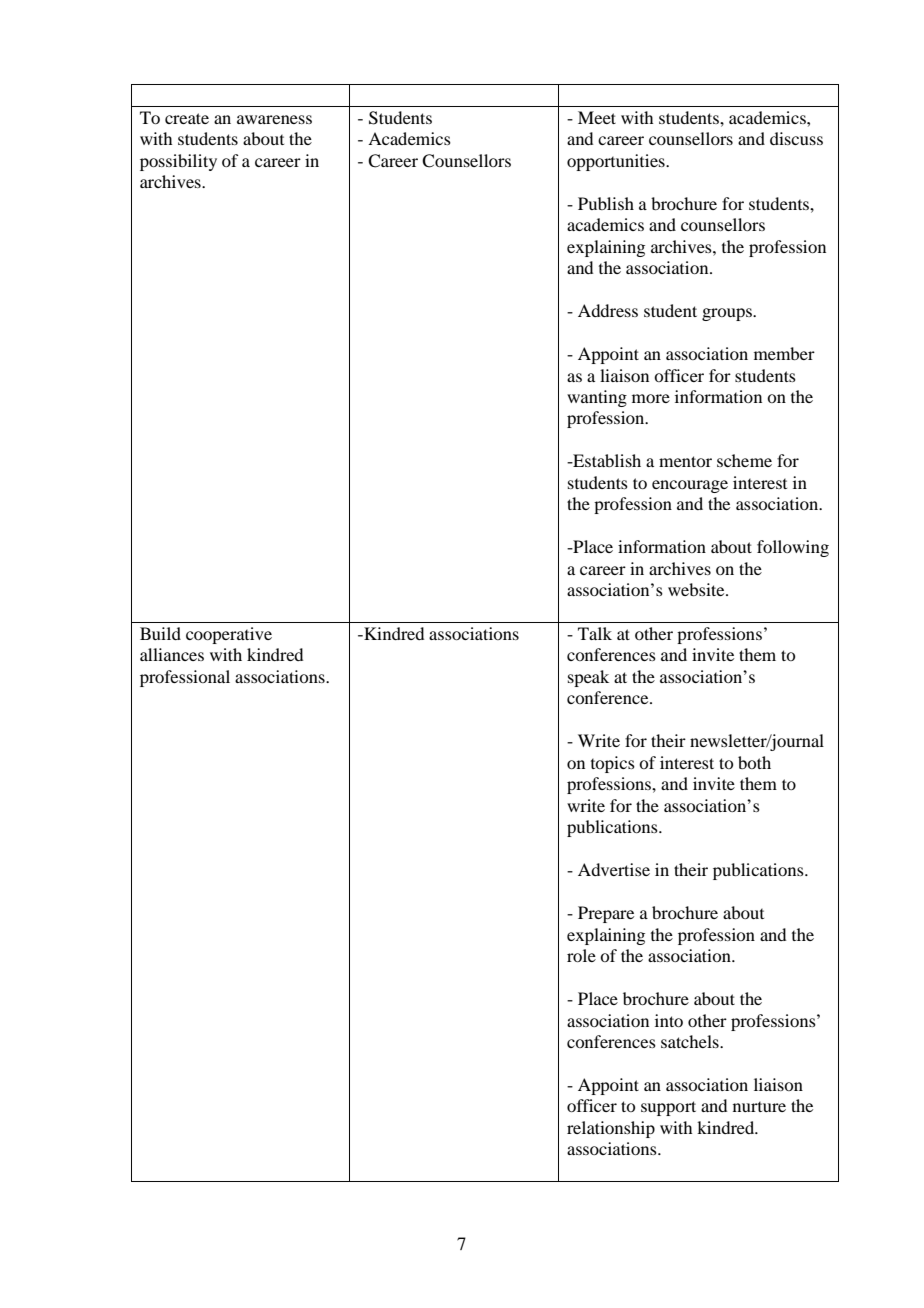  I want to click on awareness, so click(274, 119).
